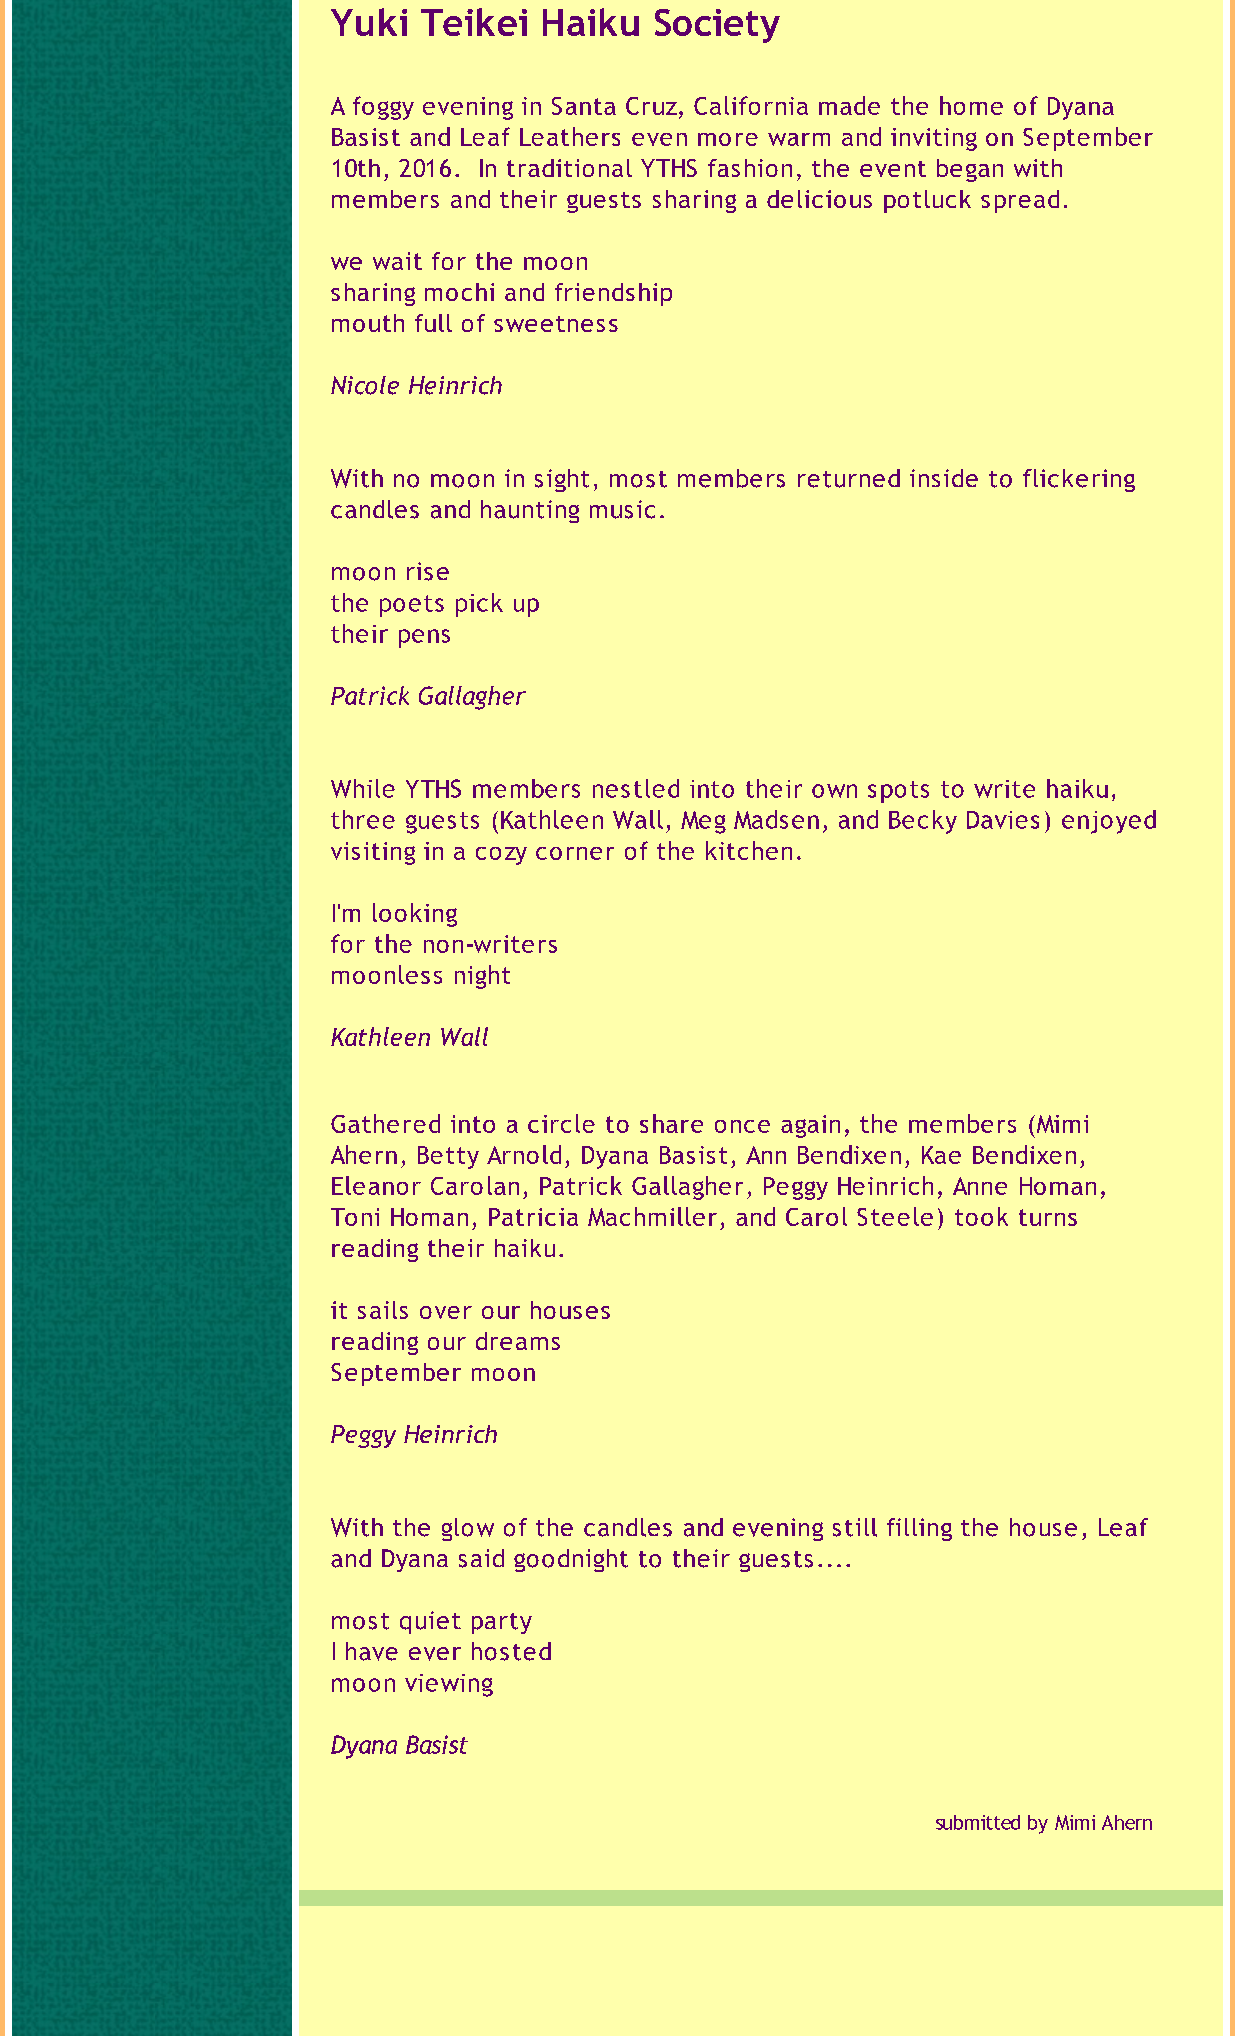  What do you see at coordinates (622, 509) in the document?
I see `music` at bounding box center [622, 509].
